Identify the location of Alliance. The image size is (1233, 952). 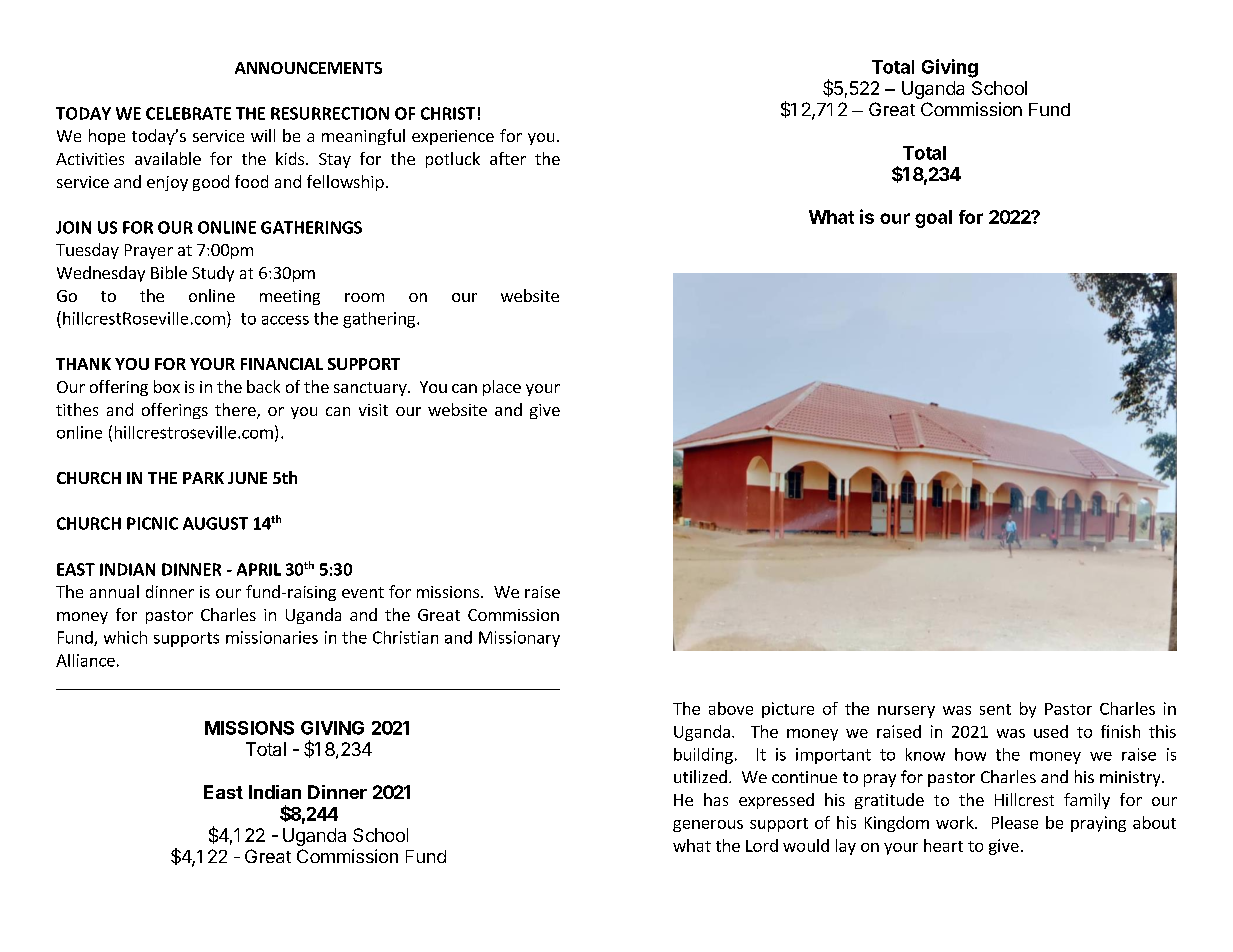
(85, 660).
